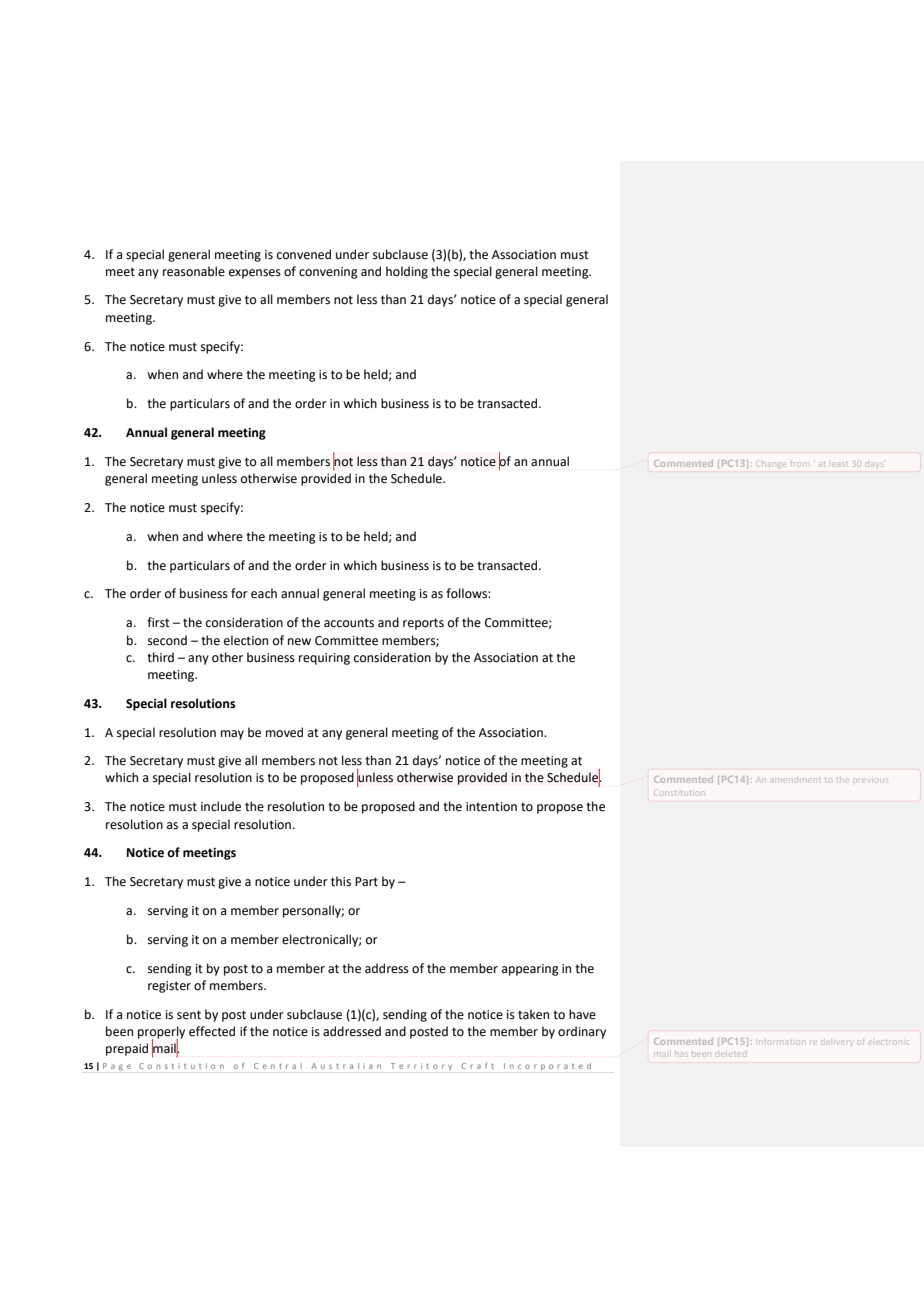 The width and height of the screenshot is (924, 1308). I want to click on reasonable, so click(194, 271).
